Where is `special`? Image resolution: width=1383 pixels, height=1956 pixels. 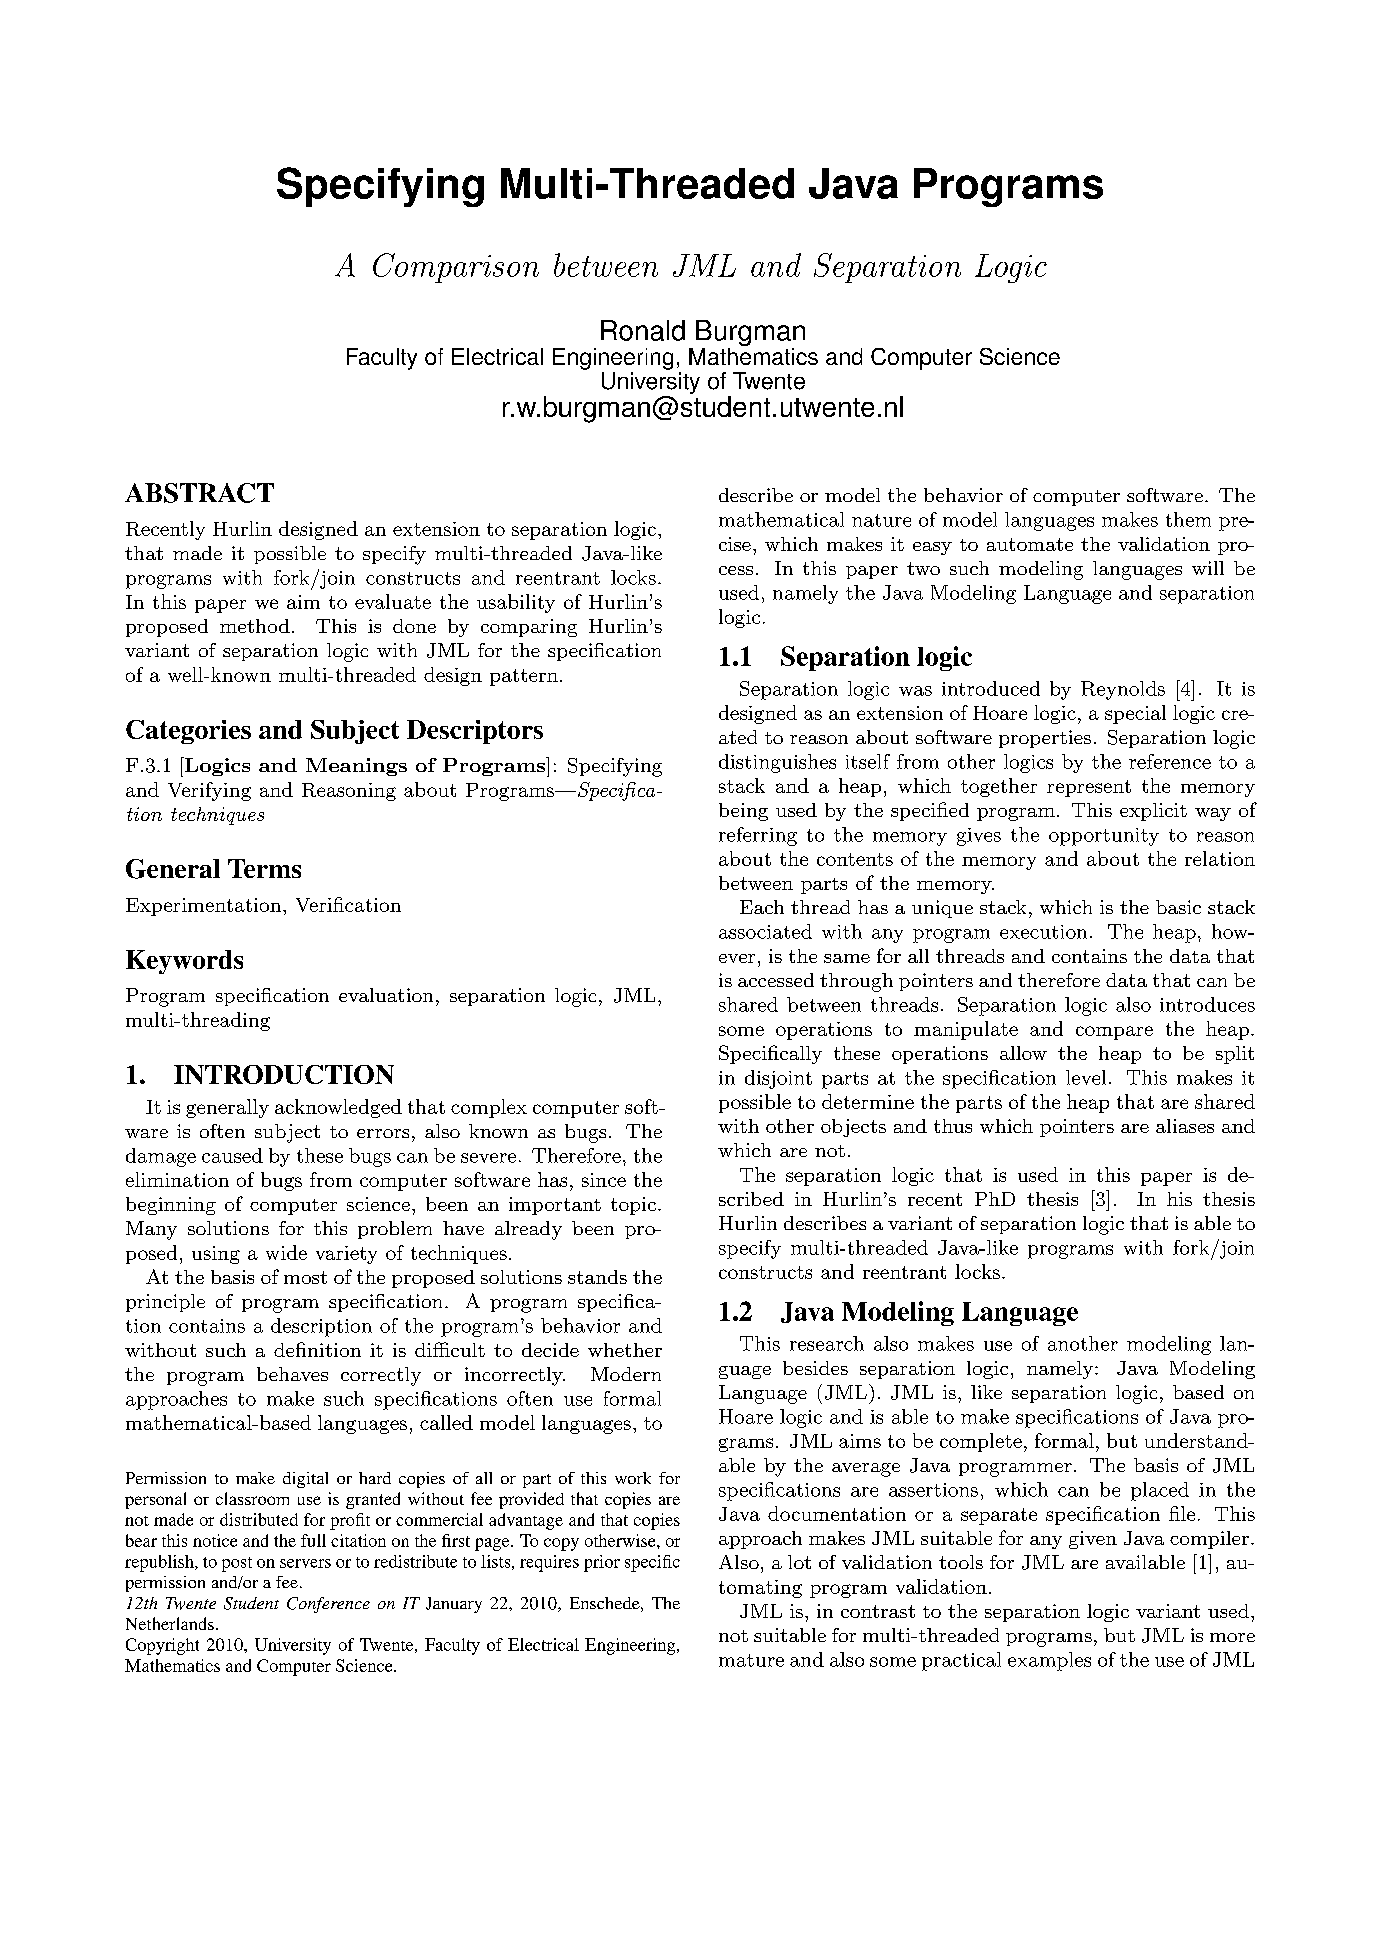
special is located at coordinates (1135, 714).
